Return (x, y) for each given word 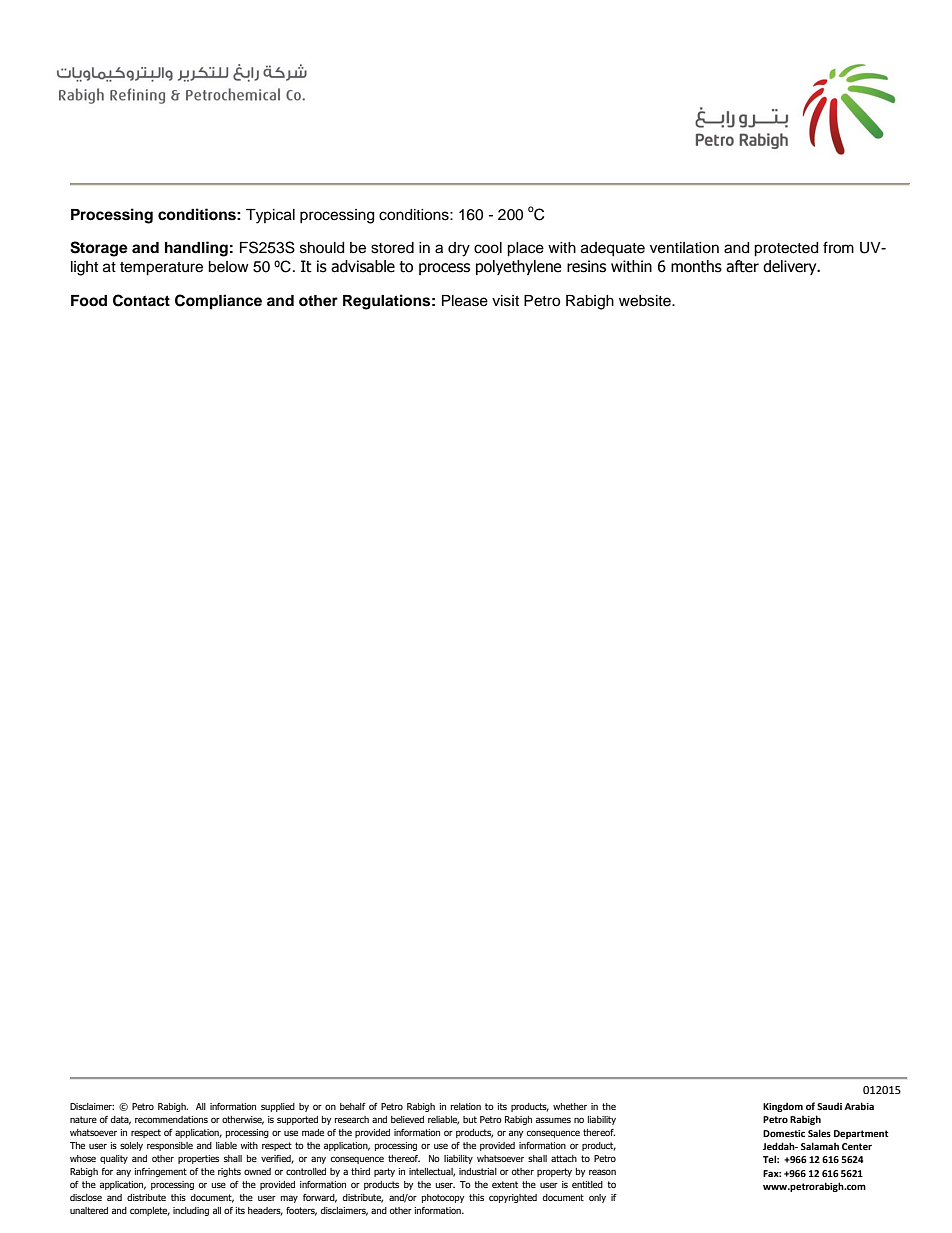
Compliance (218, 302)
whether (570, 1106)
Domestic (784, 1133)
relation (466, 1106)
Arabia (859, 1106)
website (646, 301)
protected (786, 249)
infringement (161, 1172)
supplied (278, 1107)
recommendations (171, 1119)
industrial (478, 1171)
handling (196, 249)
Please (465, 301)
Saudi (829, 1106)
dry (459, 249)
